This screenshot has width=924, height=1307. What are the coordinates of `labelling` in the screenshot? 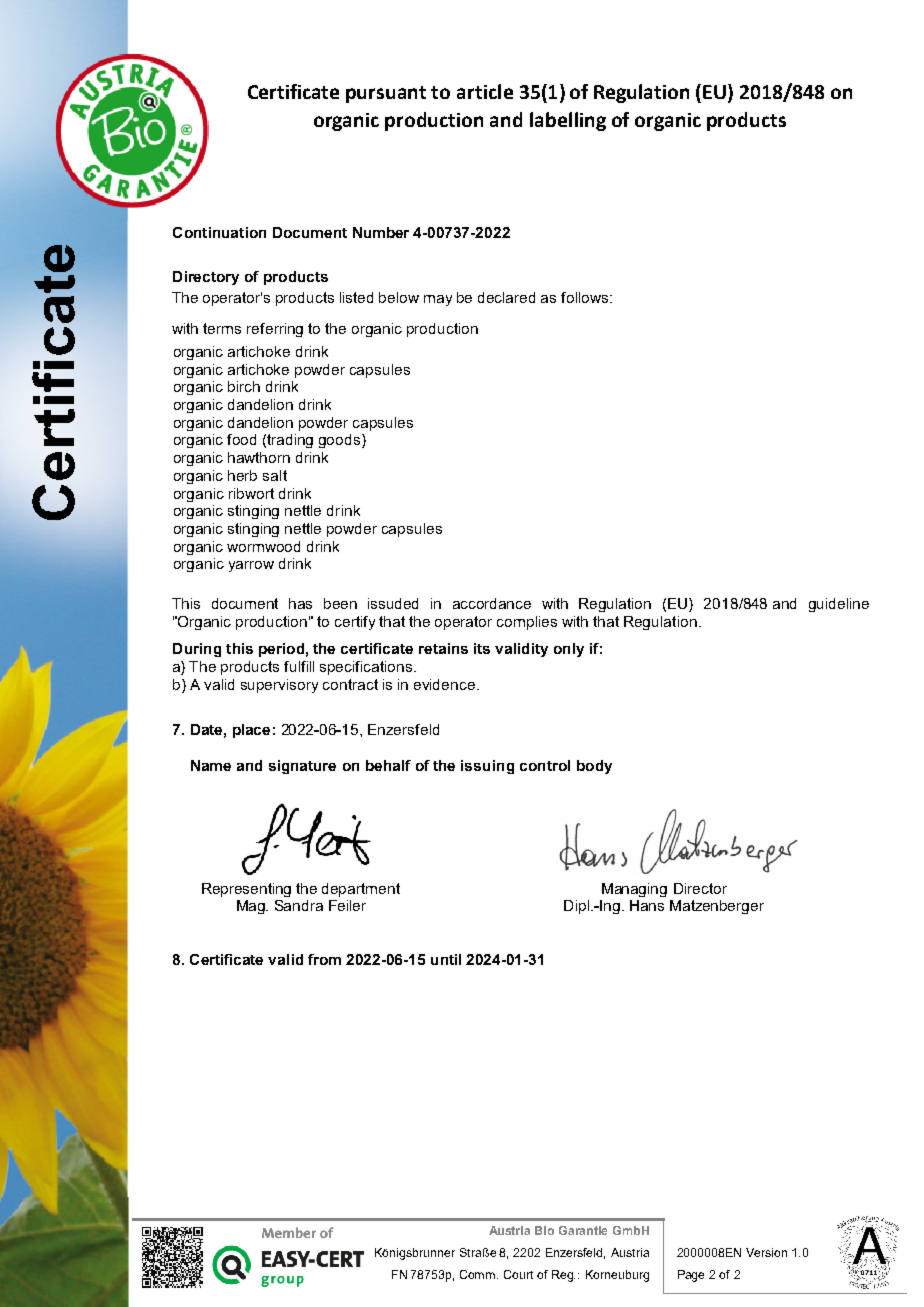 It's located at (568, 121).
